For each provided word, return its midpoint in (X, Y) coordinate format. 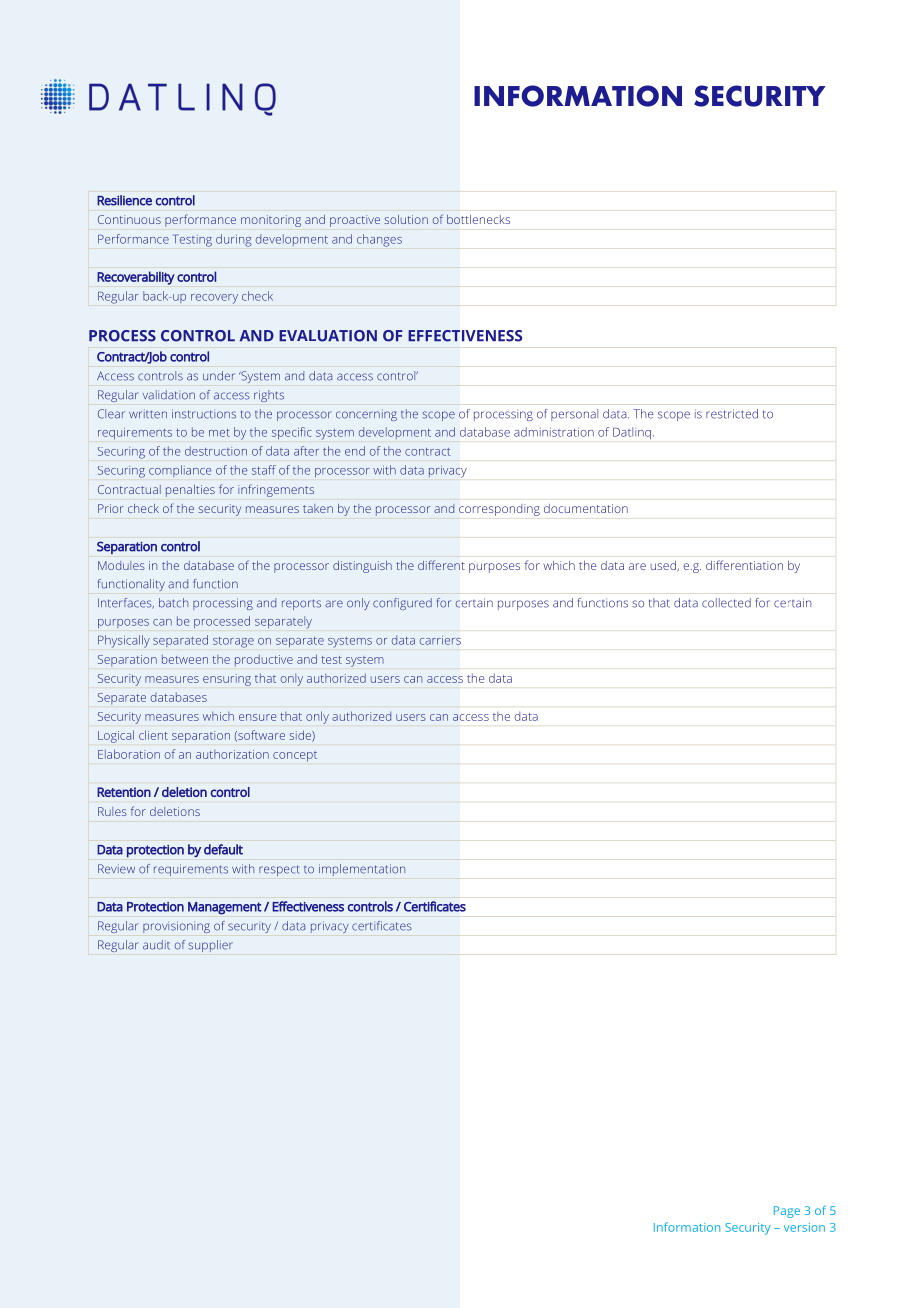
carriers (440, 640)
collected (726, 603)
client (153, 735)
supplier (210, 946)
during (233, 240)
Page (787, 1212)
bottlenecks (478, 219)
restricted (732, 414)
